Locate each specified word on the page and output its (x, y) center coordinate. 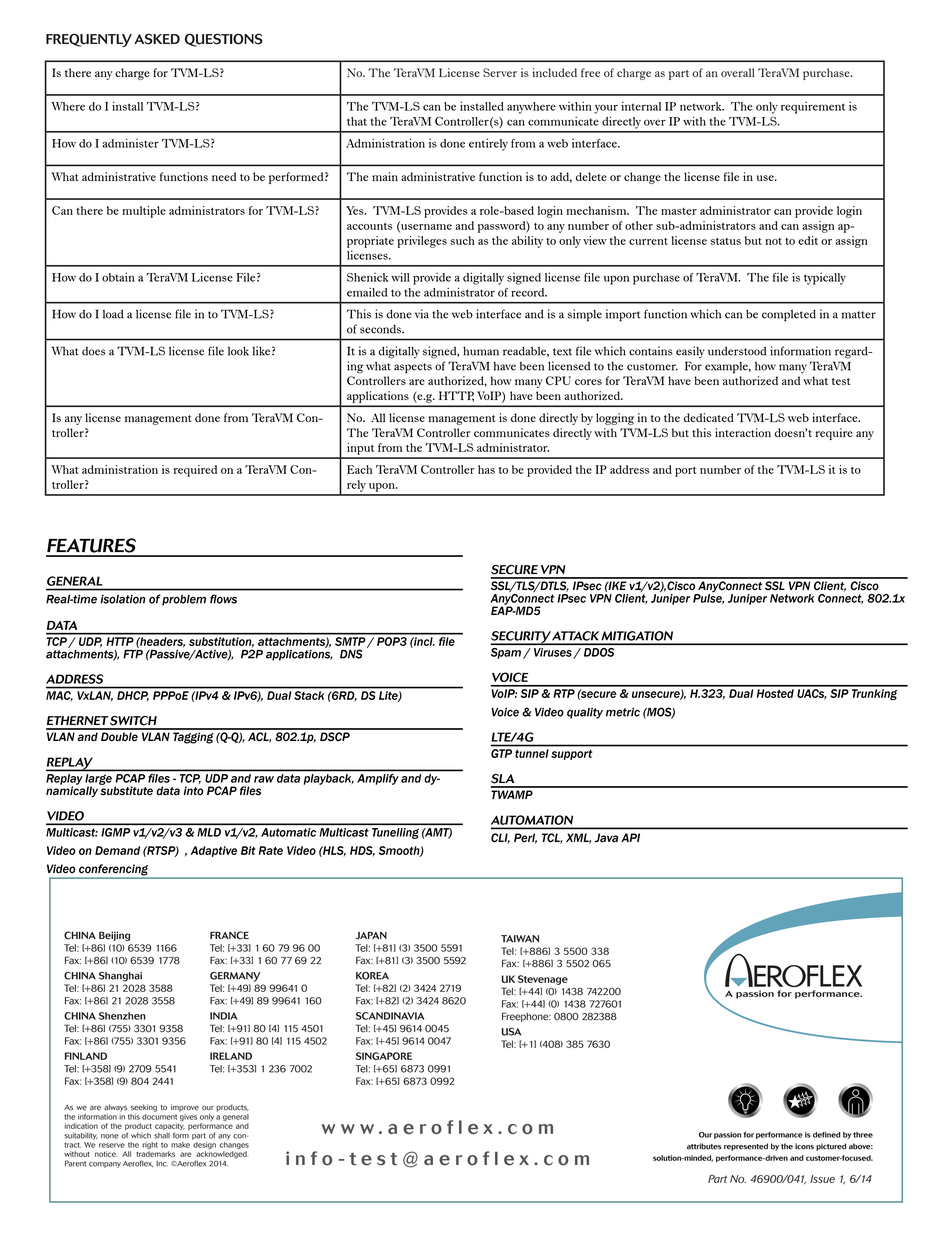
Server (500, 72)
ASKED (157, 39)
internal (641, 106)
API (630, 837)
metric (623, 712)
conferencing (113, 871)
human (481, 351)
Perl (525, 838)
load (113, 314)
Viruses (554, 653)
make (180, 1145)
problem (184, 600)
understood (737, 351)
